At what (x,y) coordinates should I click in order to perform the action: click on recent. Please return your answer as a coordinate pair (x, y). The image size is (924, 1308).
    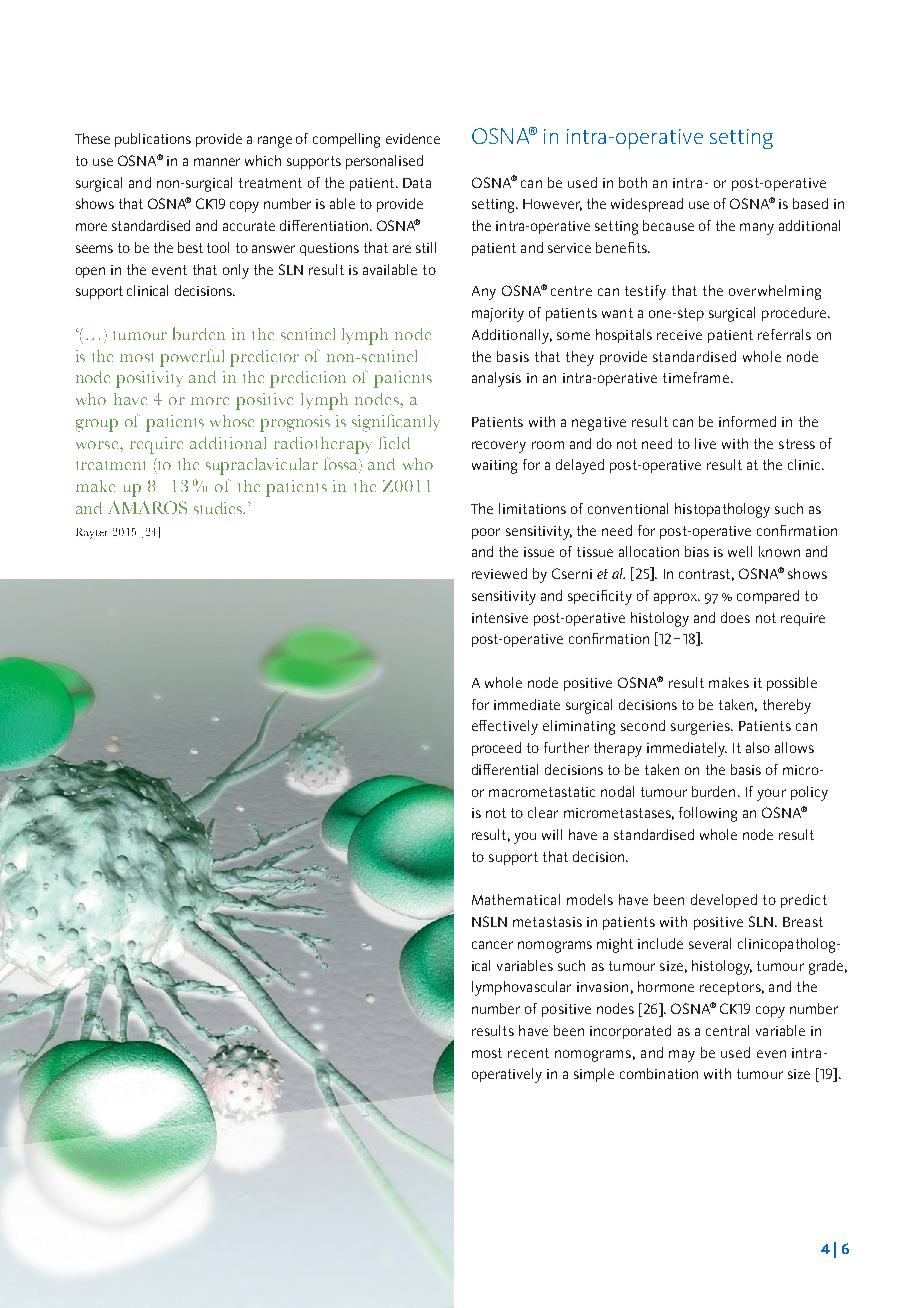
    Looking at the image, I should click on (528, 1053).
